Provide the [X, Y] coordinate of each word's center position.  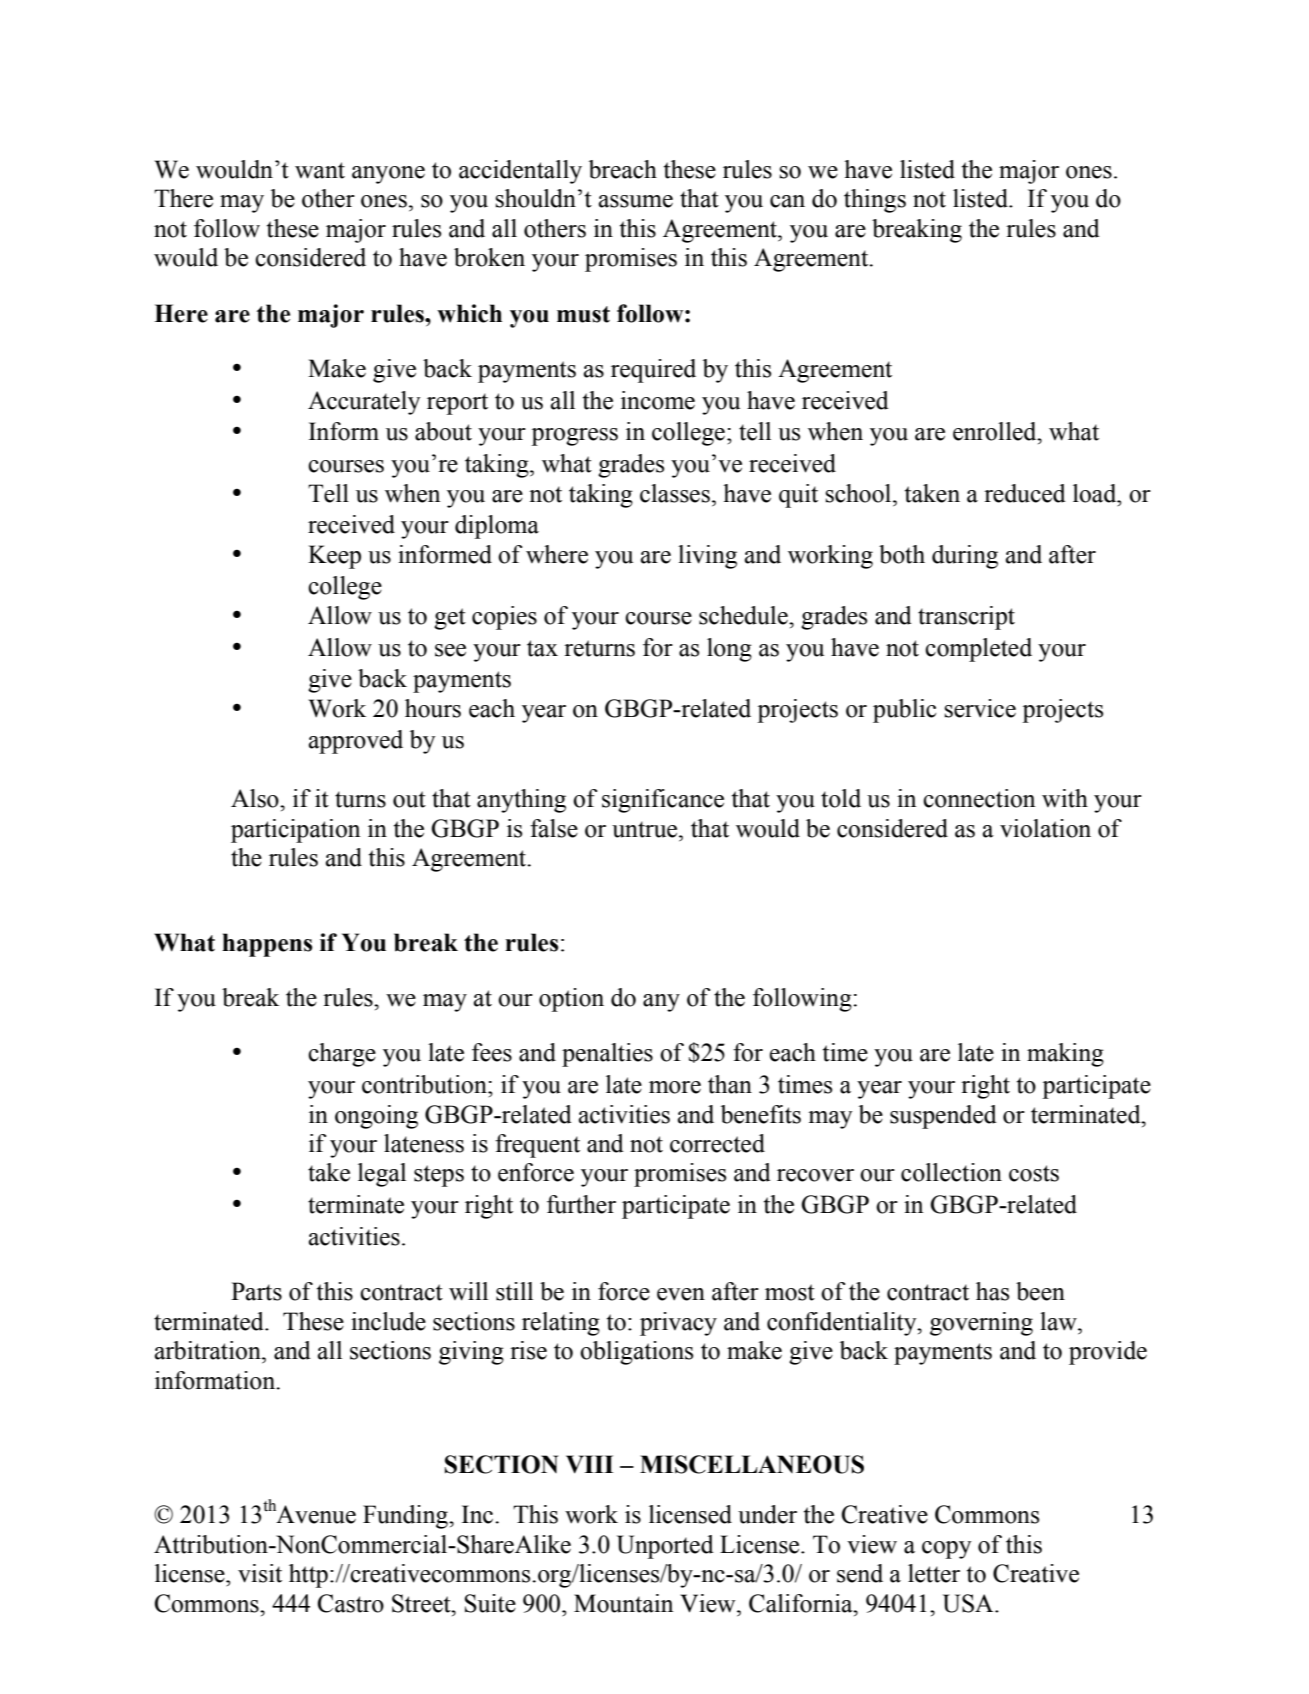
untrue [646, 829]
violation [1045, 828]
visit [260, 1573]
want [320, 170]
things [875, 201]
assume [636, 201]
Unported [665, 1547]
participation [295, 831]
